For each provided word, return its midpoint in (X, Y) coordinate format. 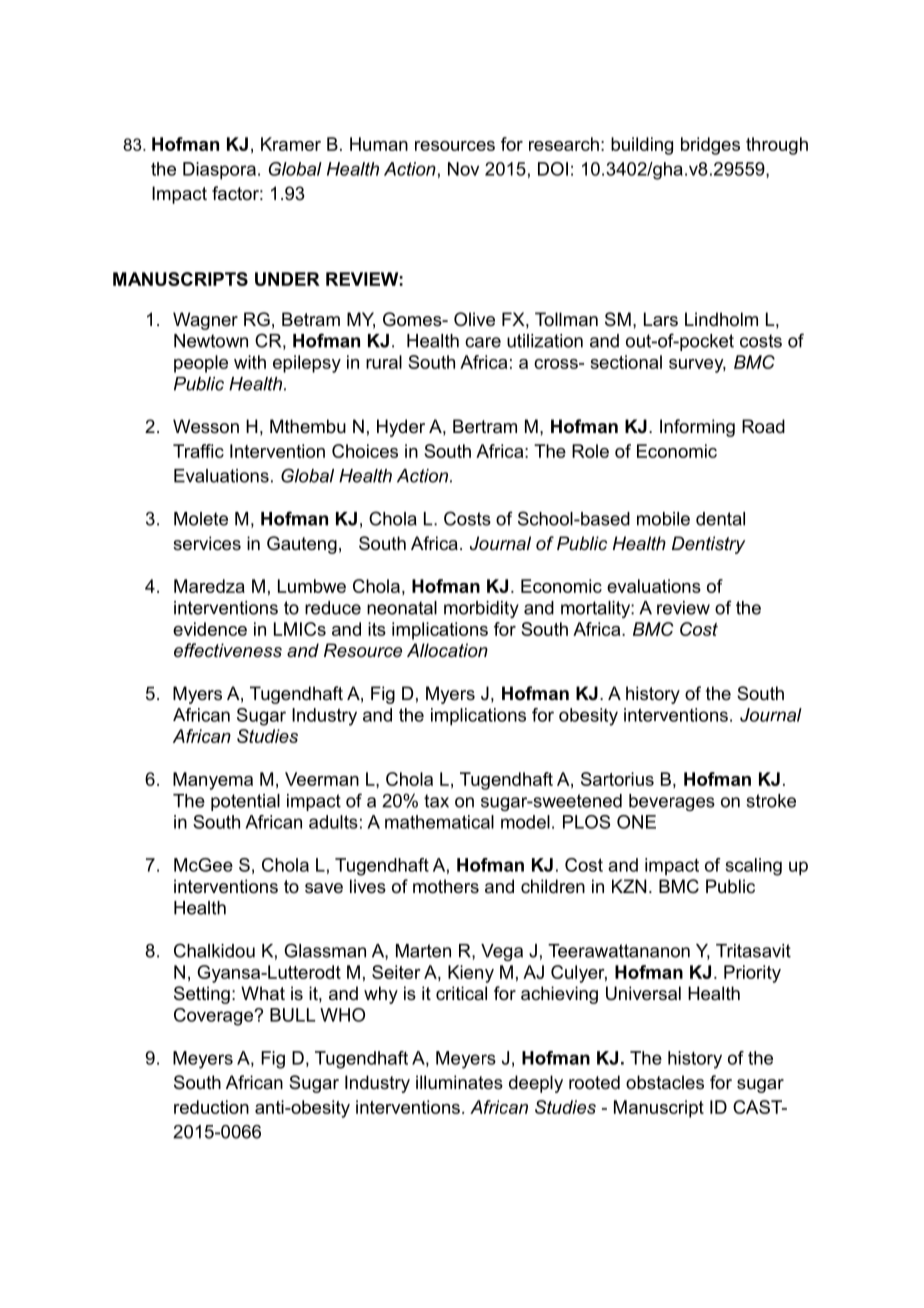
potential (245, 802)
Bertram (485, 426)
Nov (463, 169)
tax (436, 801)
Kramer (291, 144)
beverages (672, 802)
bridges (710, 146)
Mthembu (308, 426)
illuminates (459, 1082)
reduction (211, 1107)
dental (720, 519)
